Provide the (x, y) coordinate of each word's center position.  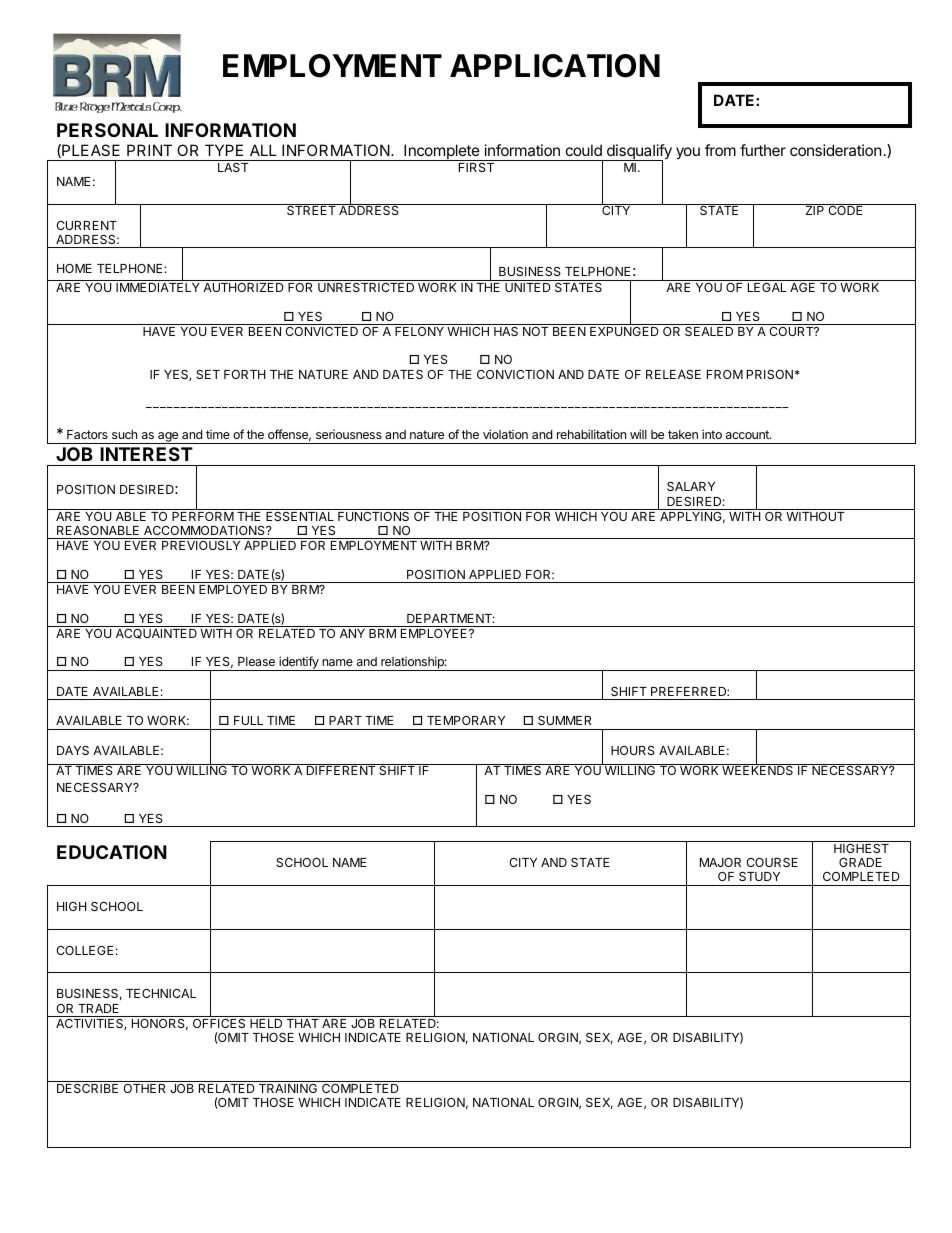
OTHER (144, 1088)
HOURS (633, 750)
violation (505, 434)
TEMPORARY (466, 720)
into (712, 434)
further (763, 150)
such (124, 434)
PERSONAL (107, 130)
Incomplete (441, 152)
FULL (248, 720)
